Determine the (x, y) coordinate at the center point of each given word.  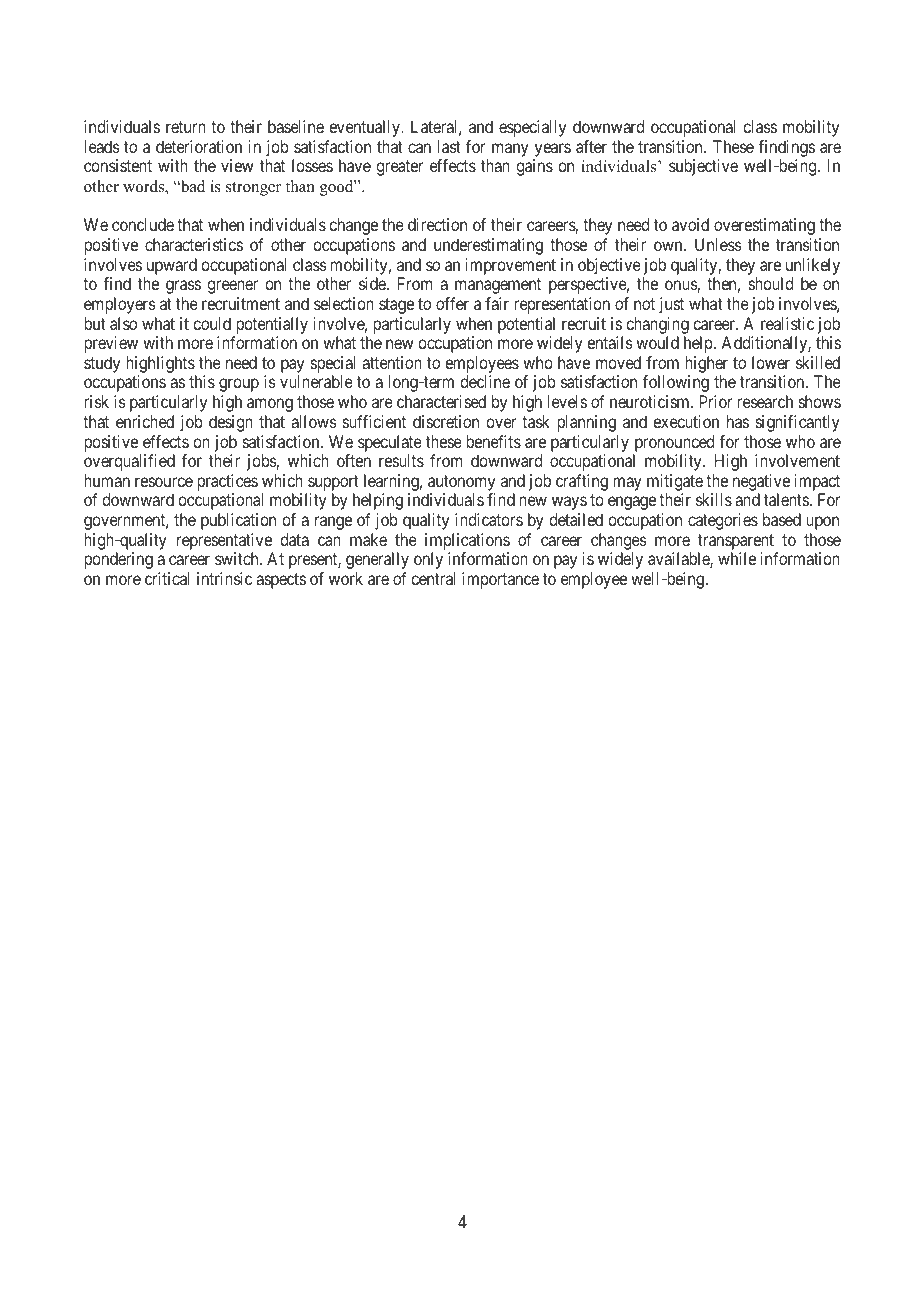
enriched (145, 421)
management (498, 286)
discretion (446, 421)
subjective (703, 167)
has (738, 421)
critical (167, 578)
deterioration (199, 146)
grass (183, 287)
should (771, 283)
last (449, 146)
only (428, 560)
